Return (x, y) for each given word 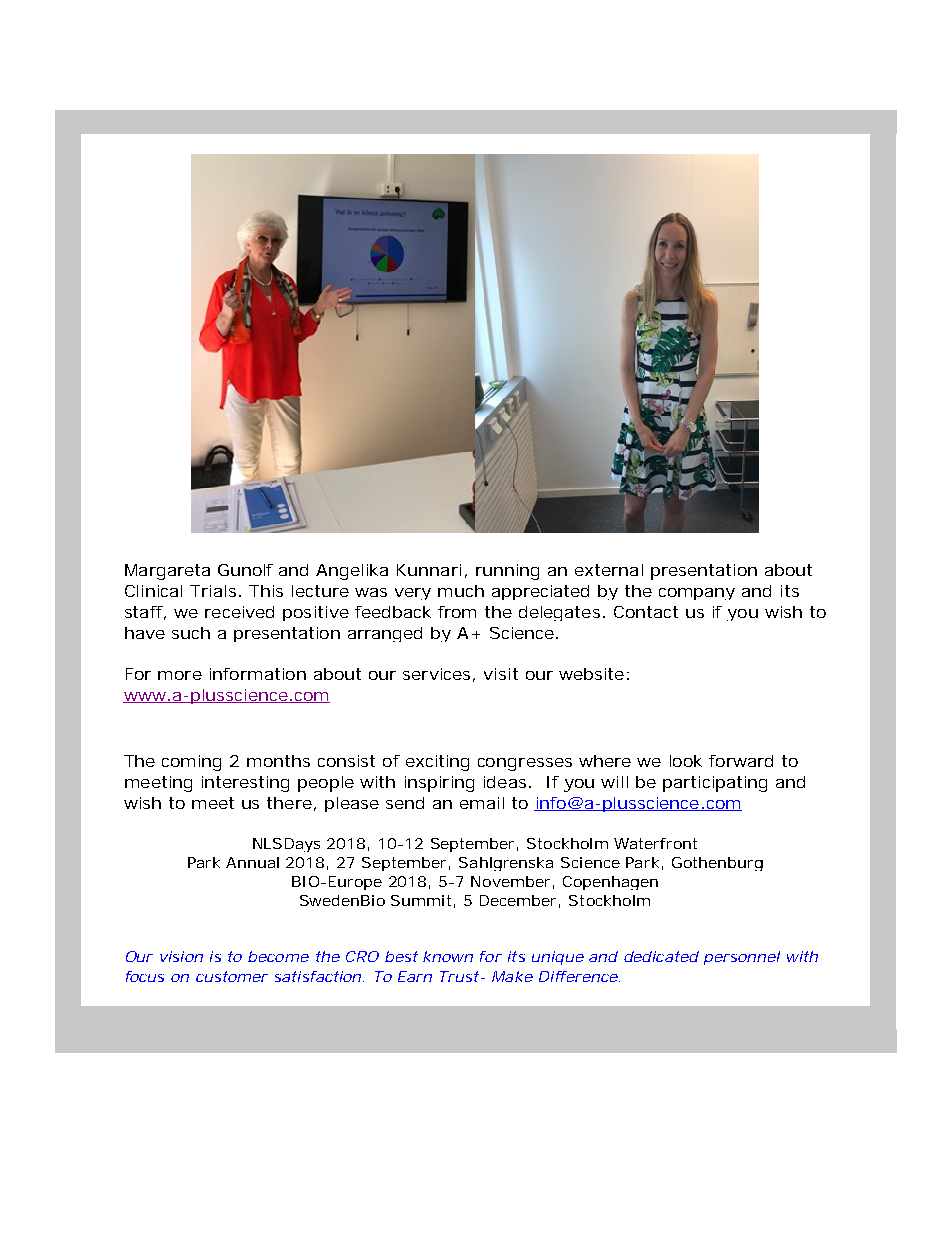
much (461, 591)
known (448, 956)
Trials (213, 591)
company (697, 594)
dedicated (661, 956)
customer (232, 976)
